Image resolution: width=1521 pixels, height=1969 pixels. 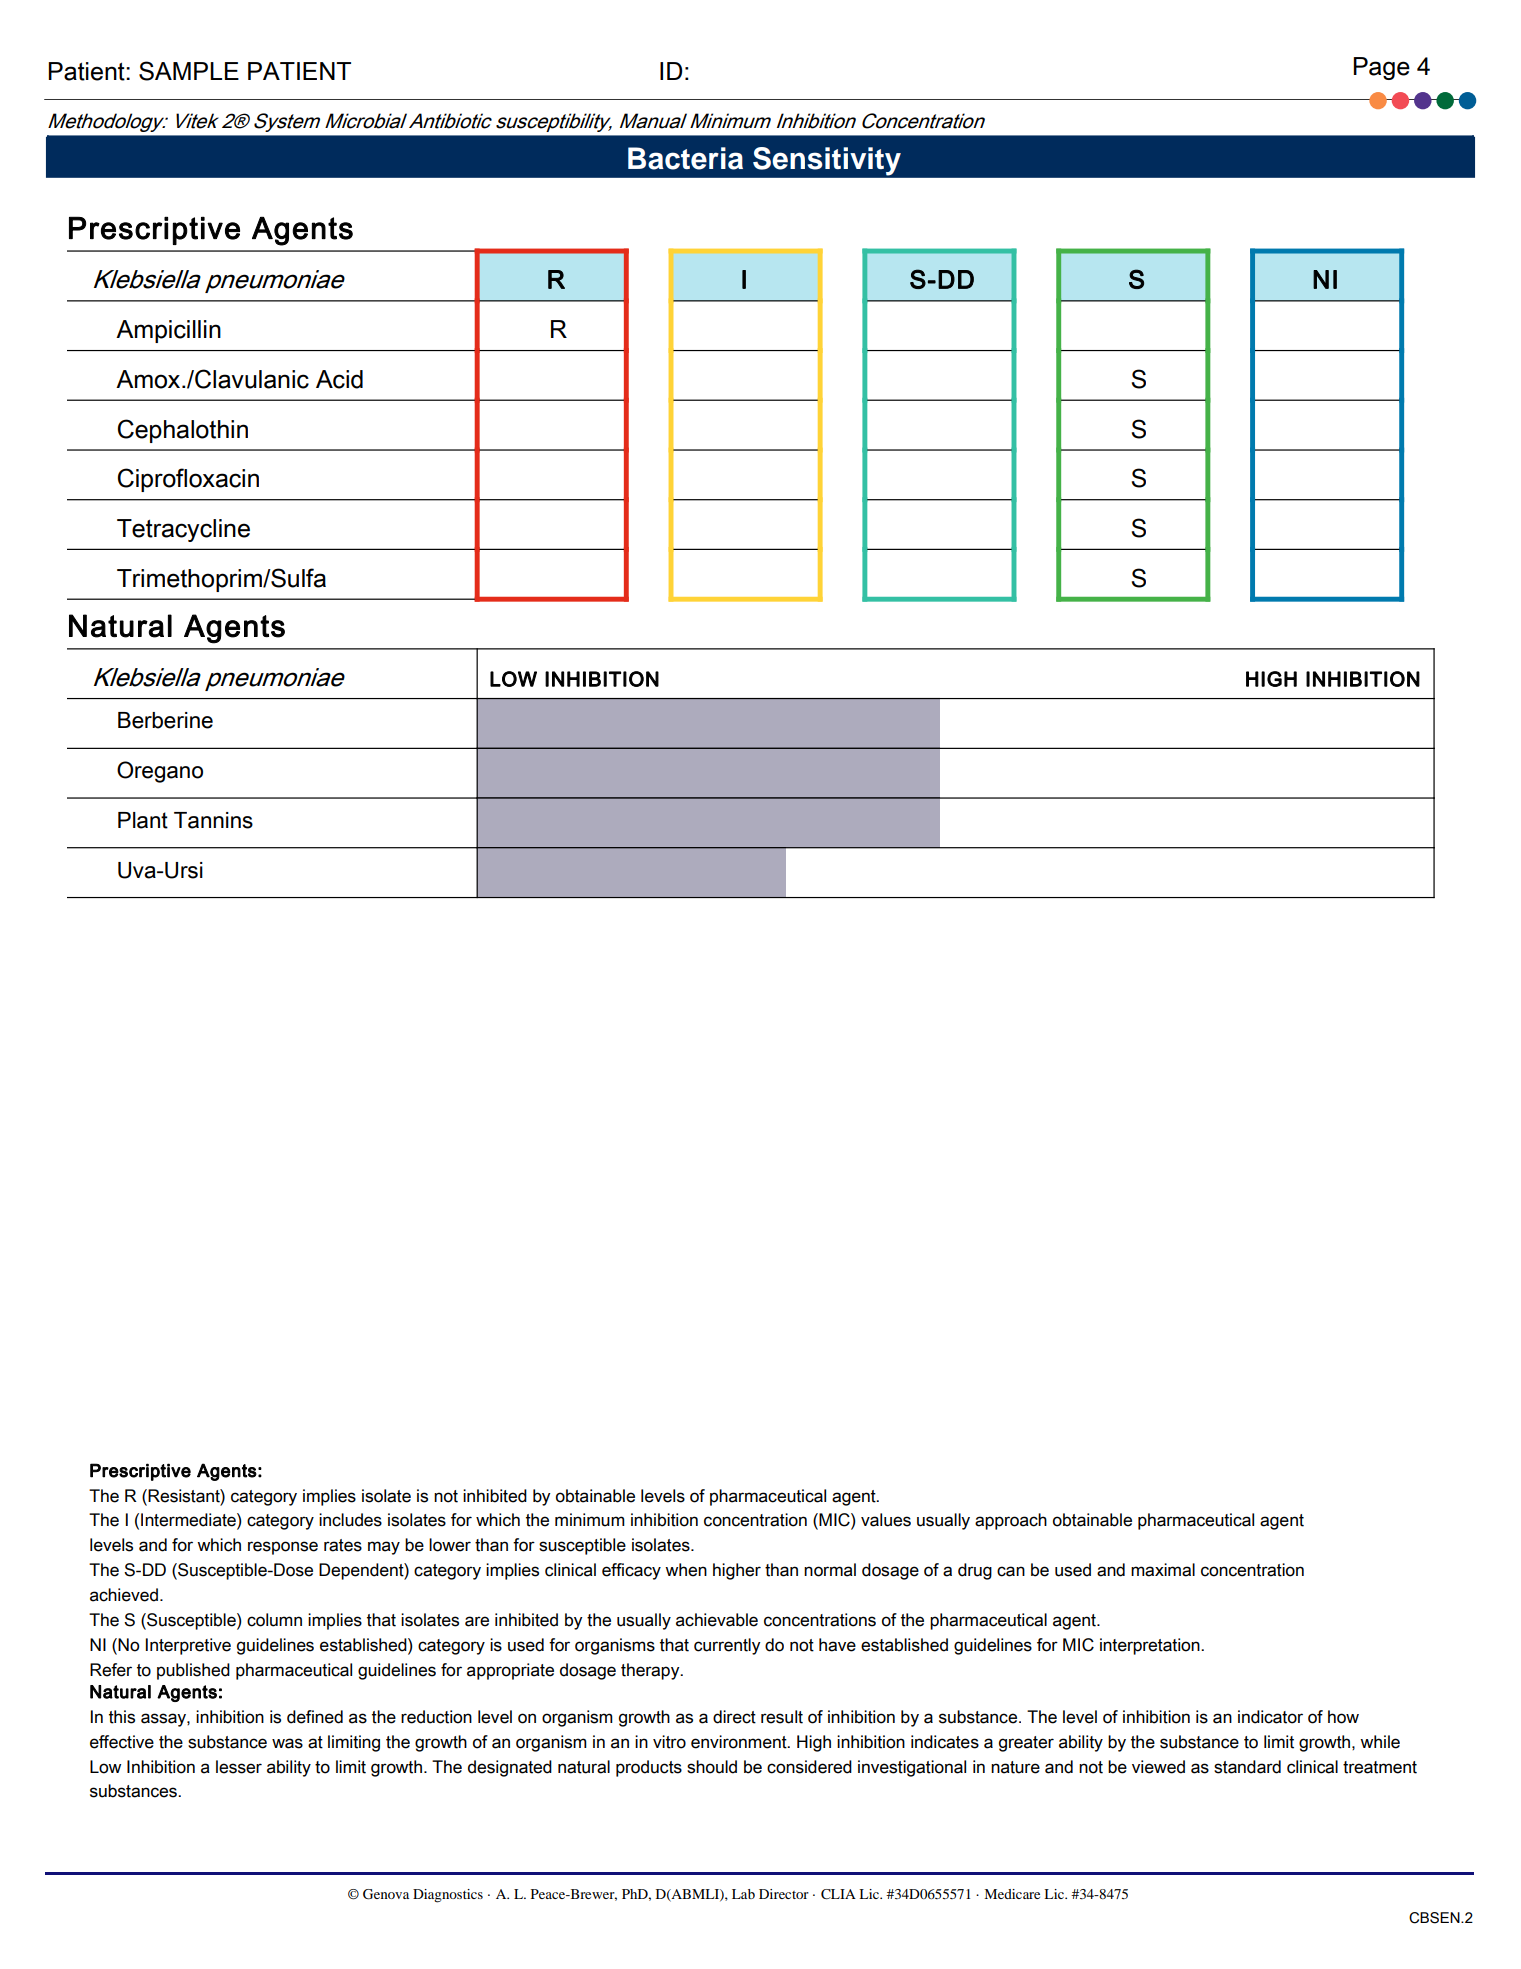 I want to click on approach, so click(x=1011, y=1521).
